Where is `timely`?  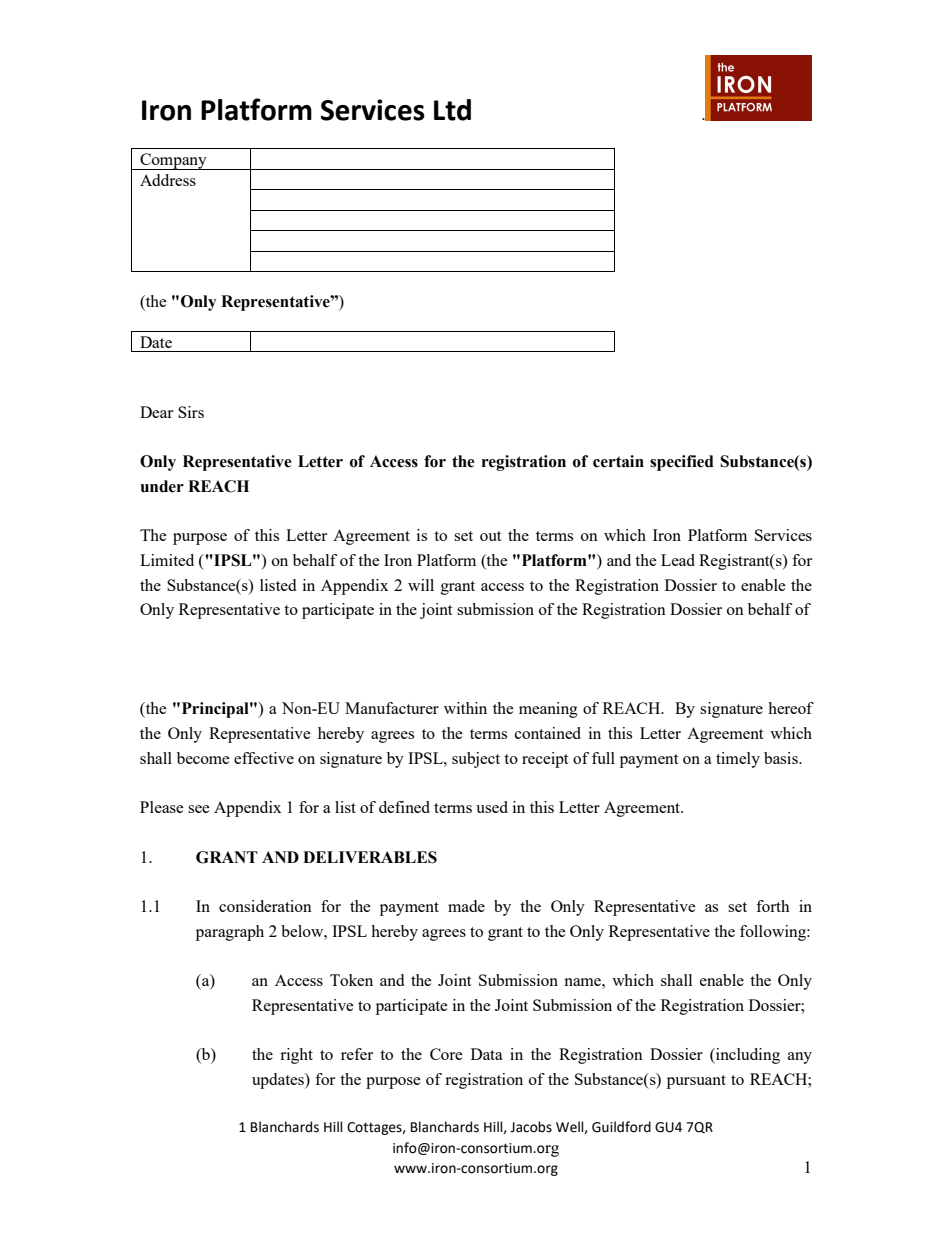 timely is located at coordinates (738, 760).
